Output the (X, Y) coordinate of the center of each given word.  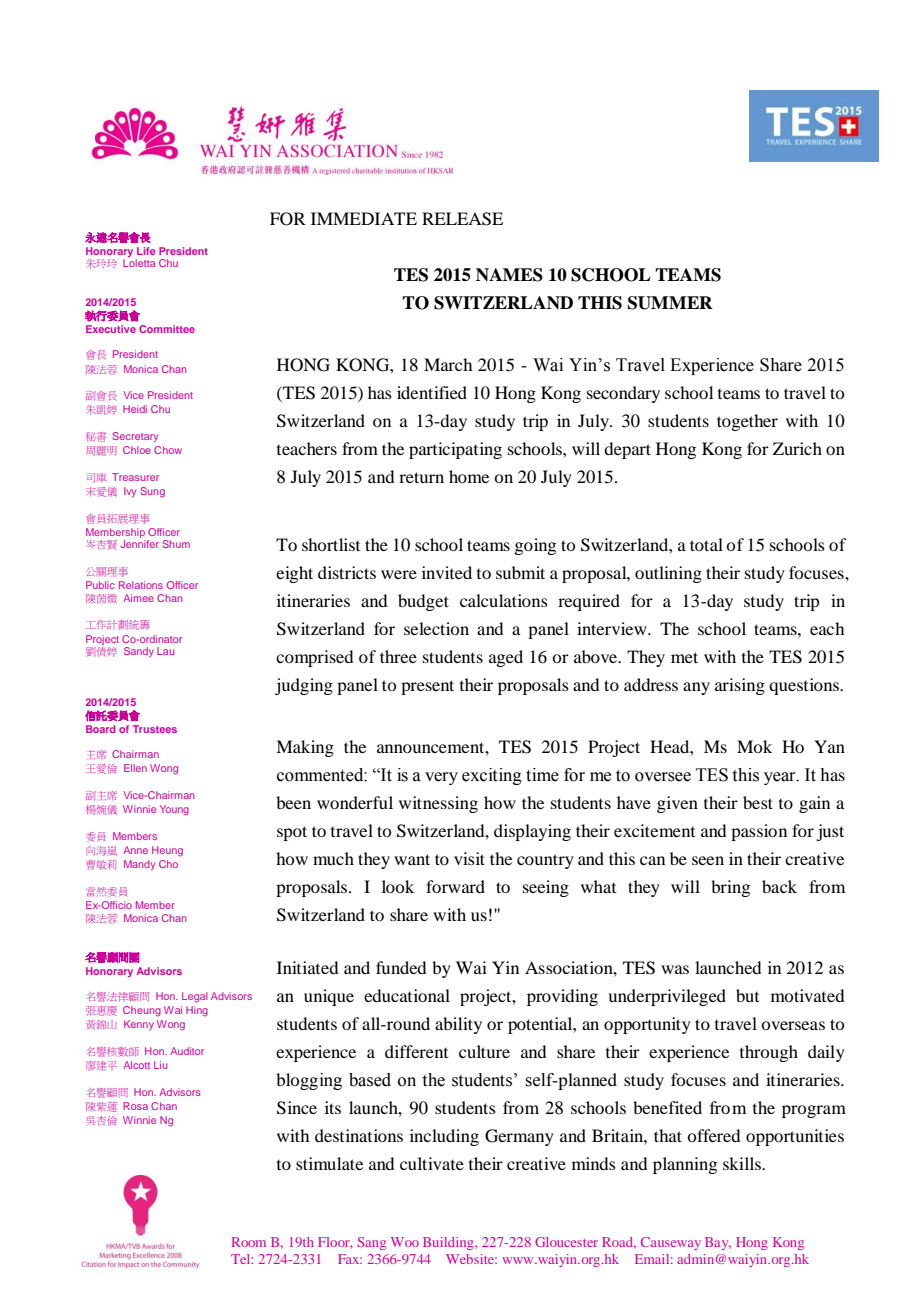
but (747, 995)
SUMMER (670, 303)
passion (759, 832)
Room (249, 1242)
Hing (197, 1011)
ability (458, 1025)
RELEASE (462, 219)
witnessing (438, 804)
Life (146, 251)
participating (455, 450)
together (747, 422)
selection (436, 628)
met (684, 657)
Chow (168, 450)
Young (174, 810)
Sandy (139, 652)
